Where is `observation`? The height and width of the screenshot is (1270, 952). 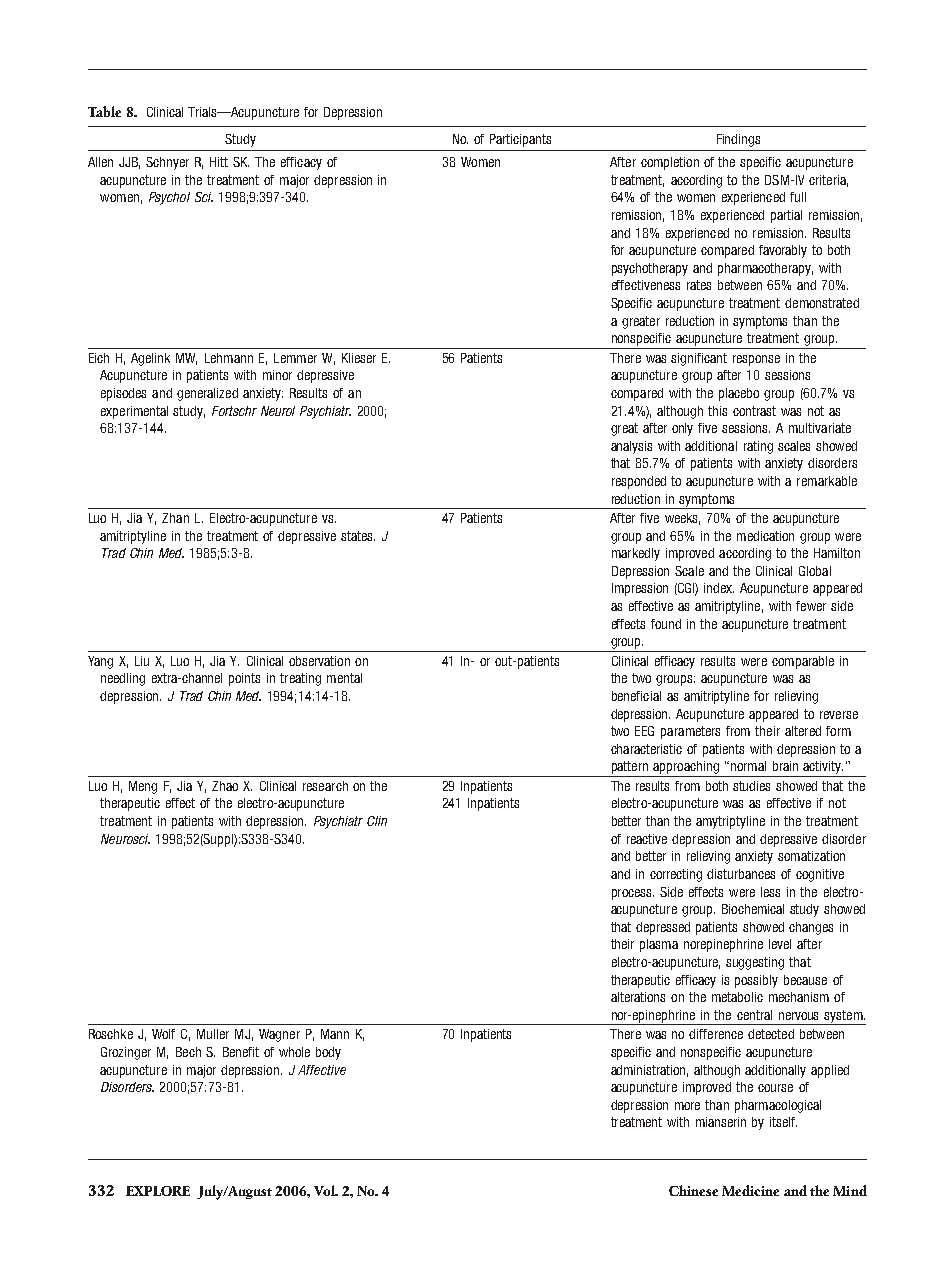
observation is located at coordinates (319, 661).
